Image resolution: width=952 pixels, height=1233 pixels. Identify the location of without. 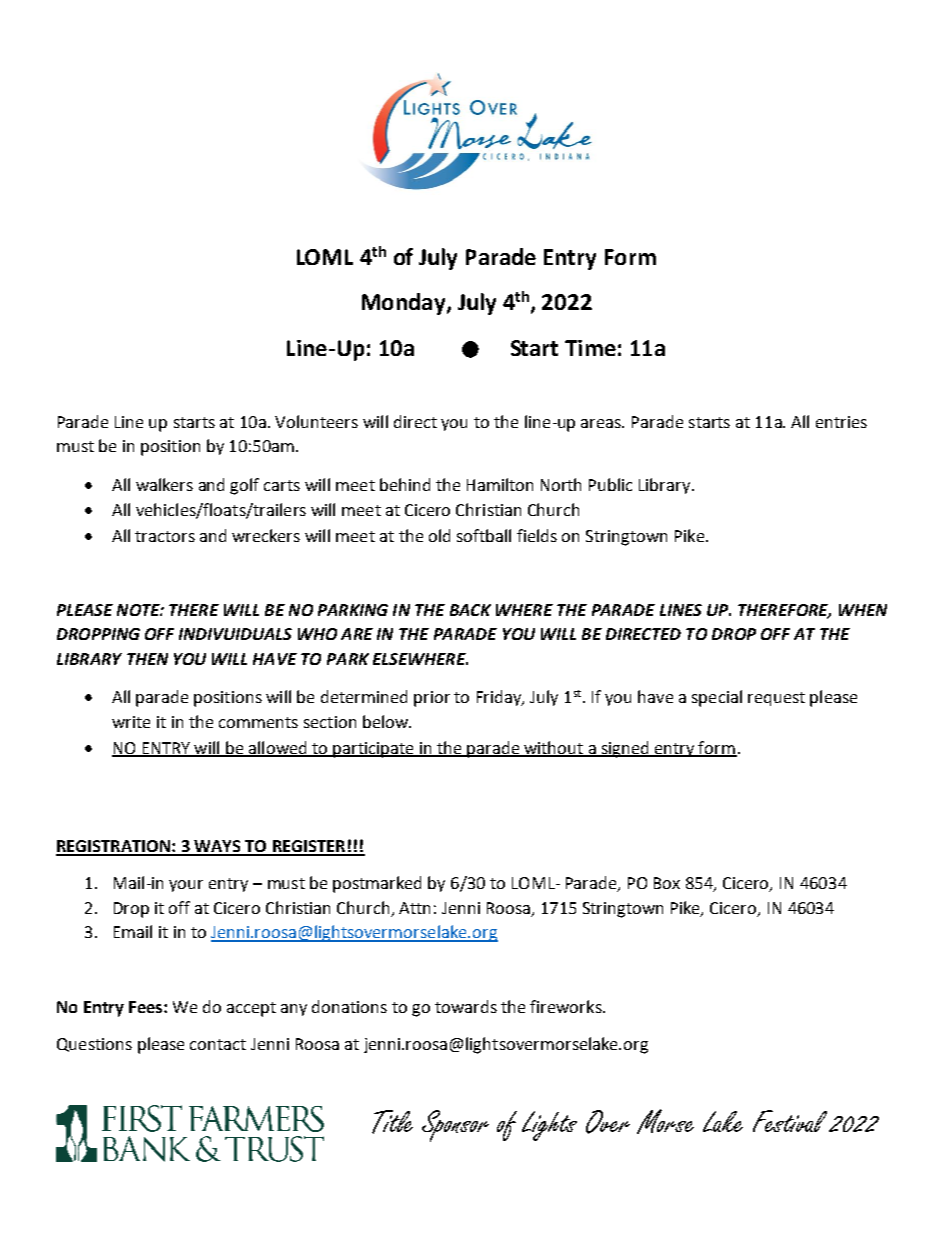
(554, 748).
